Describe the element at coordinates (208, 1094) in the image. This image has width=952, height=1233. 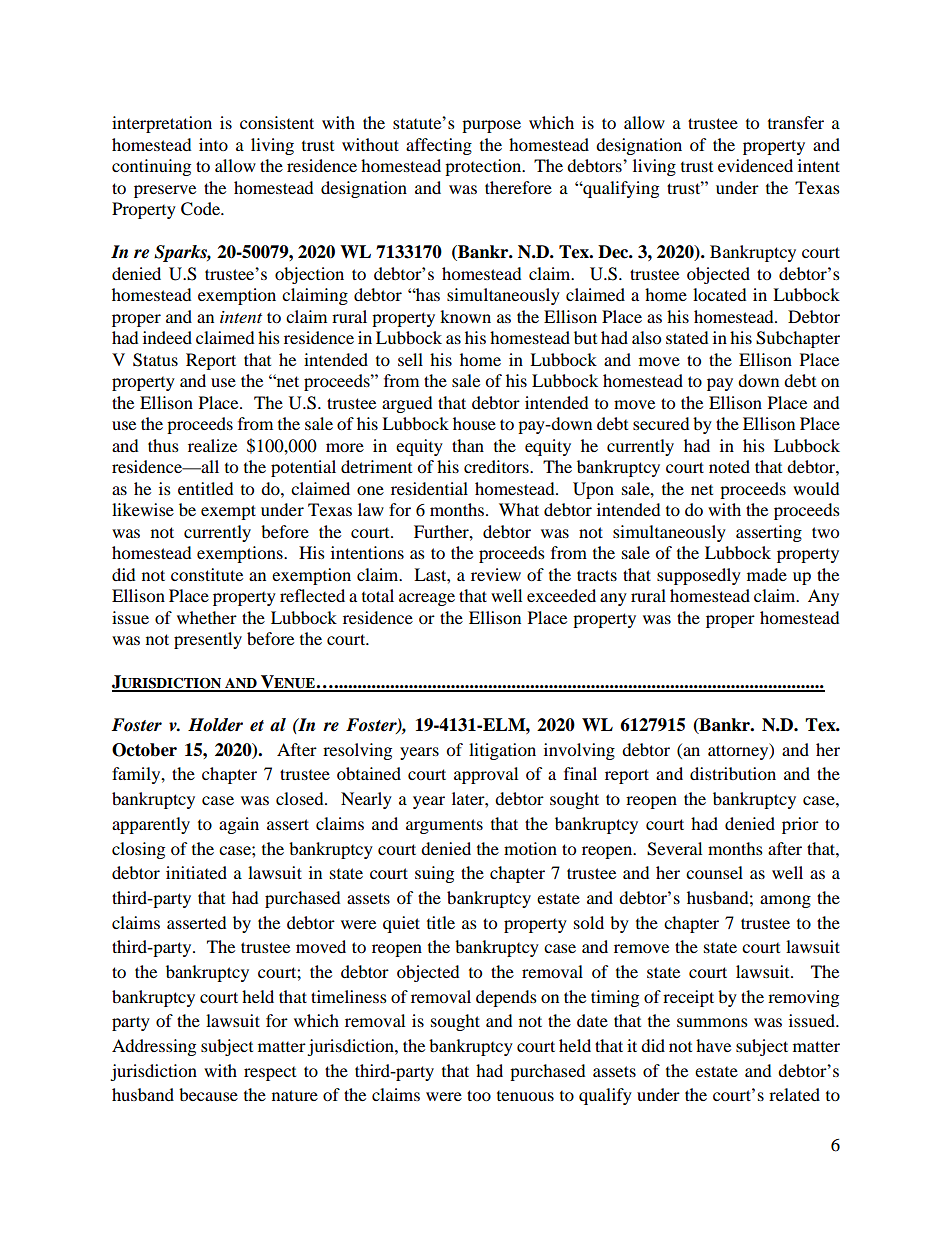
I see `because` at that location.
